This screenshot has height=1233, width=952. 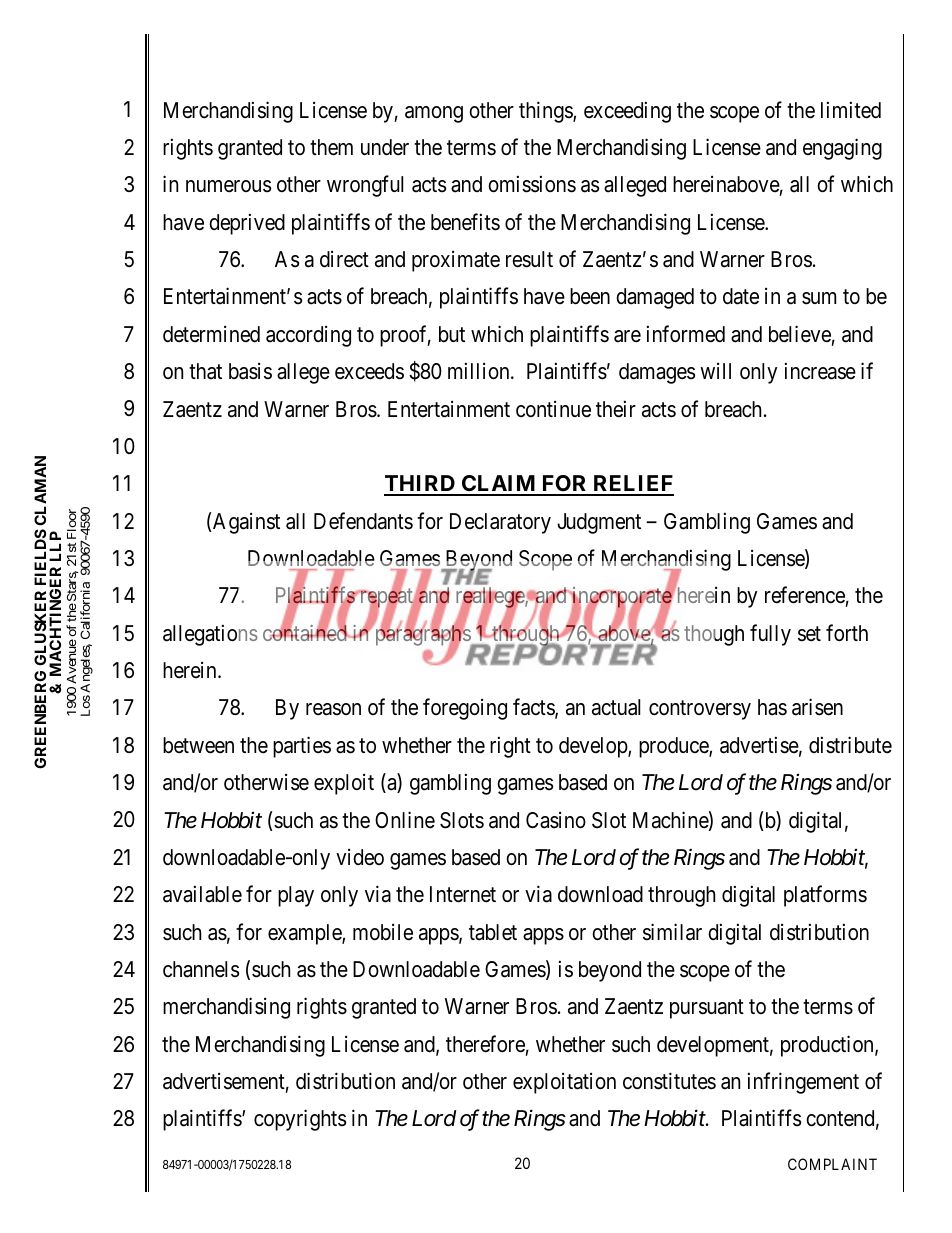 I want to click on Declaratory, so click(x=500, y=523).
